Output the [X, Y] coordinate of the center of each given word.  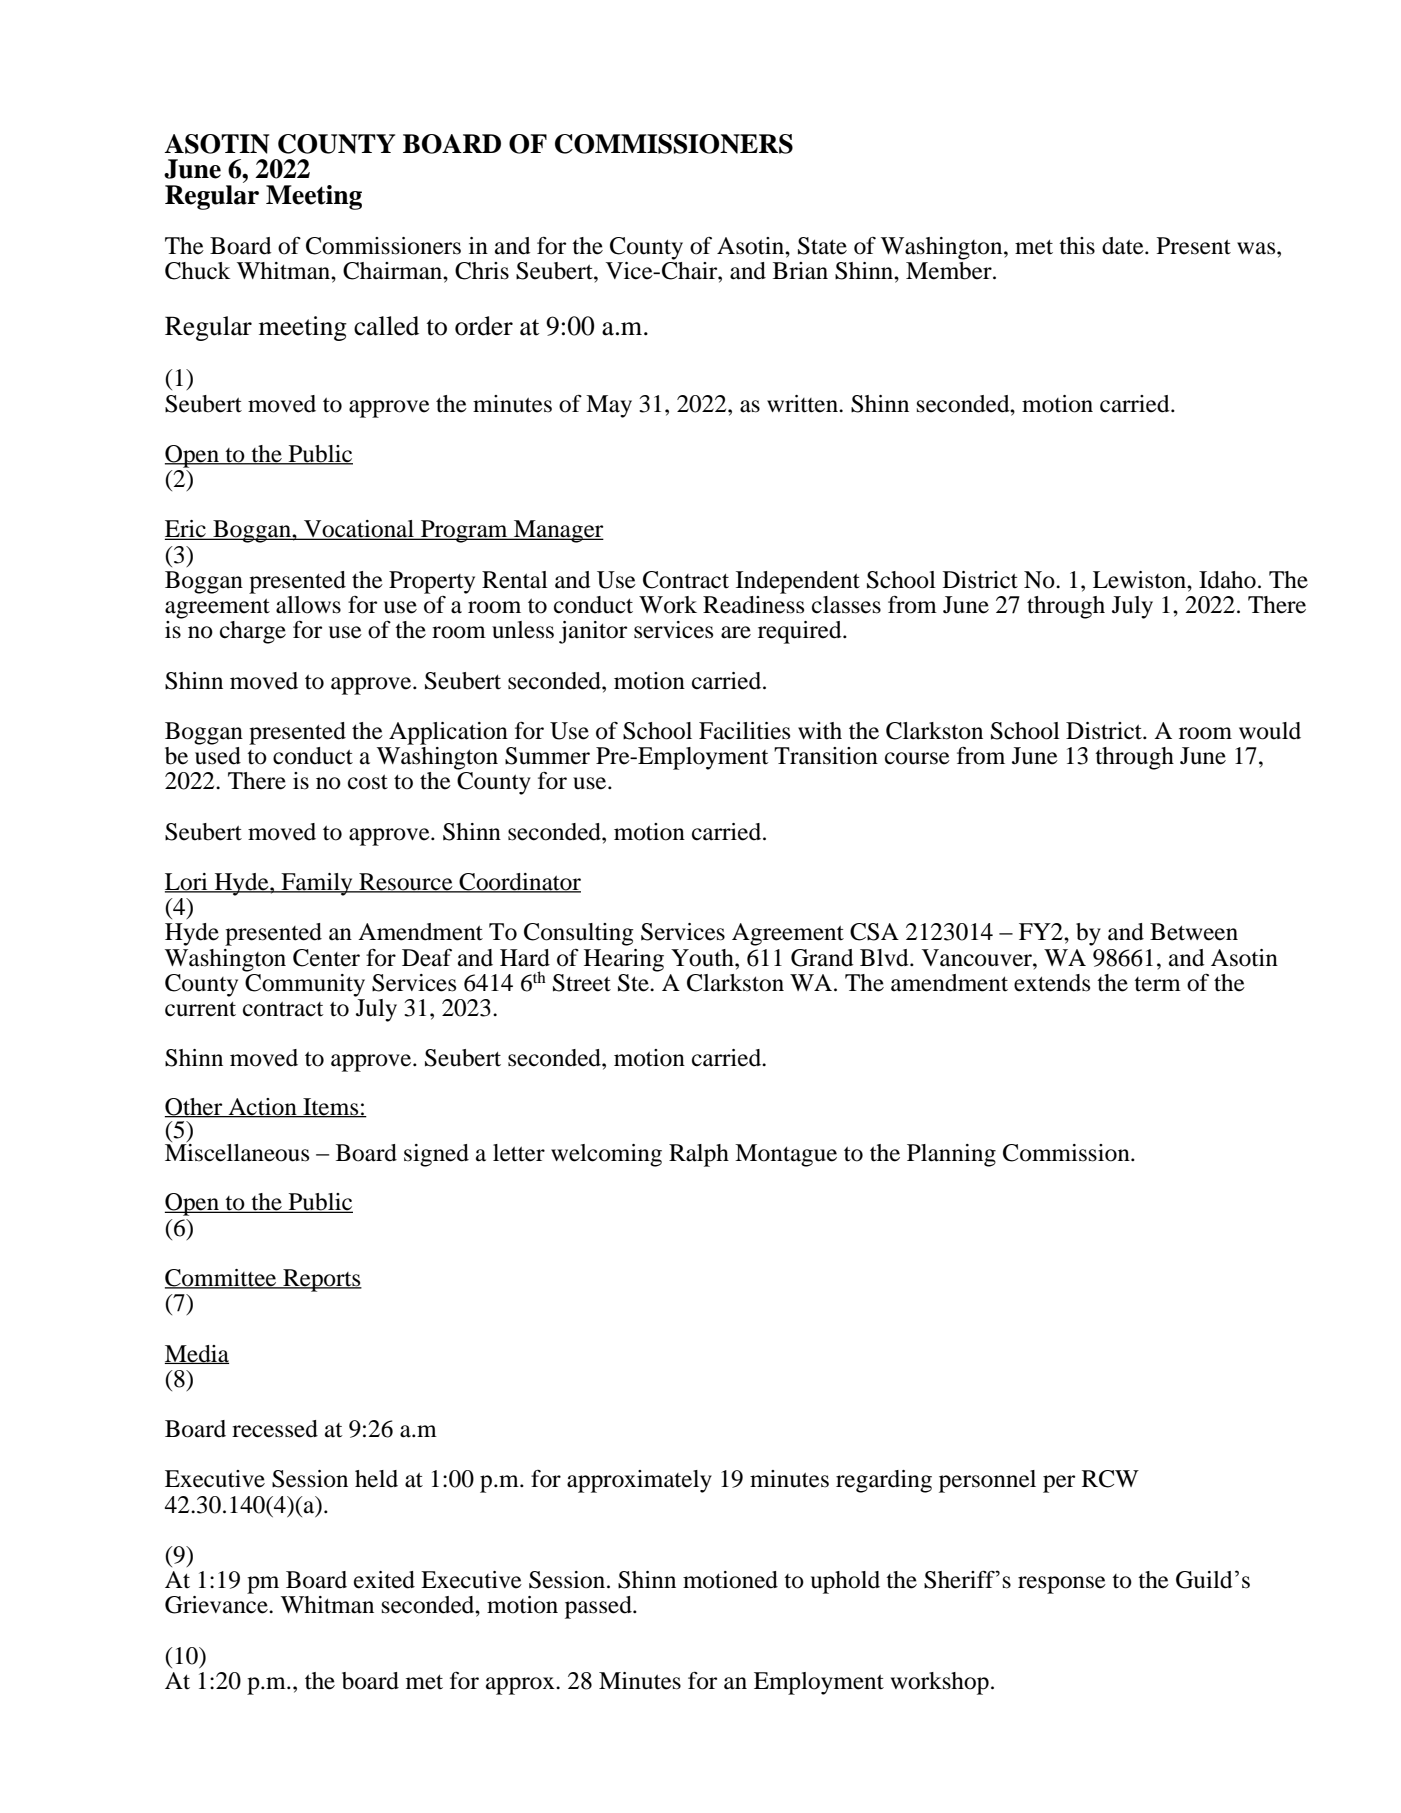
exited [384, 1580]
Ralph [699, 1155]
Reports [321, 1280]
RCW [1110, 1479]
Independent [798, 582]
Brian [800, 271]
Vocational [359, 530]
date [1124, 246]
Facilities [744, 731]
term [1157, 984]
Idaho [1227, 580]
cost [368, 782]
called [386, 326]
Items [331, 1107]
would [1270, 731]
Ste [634, 983]
